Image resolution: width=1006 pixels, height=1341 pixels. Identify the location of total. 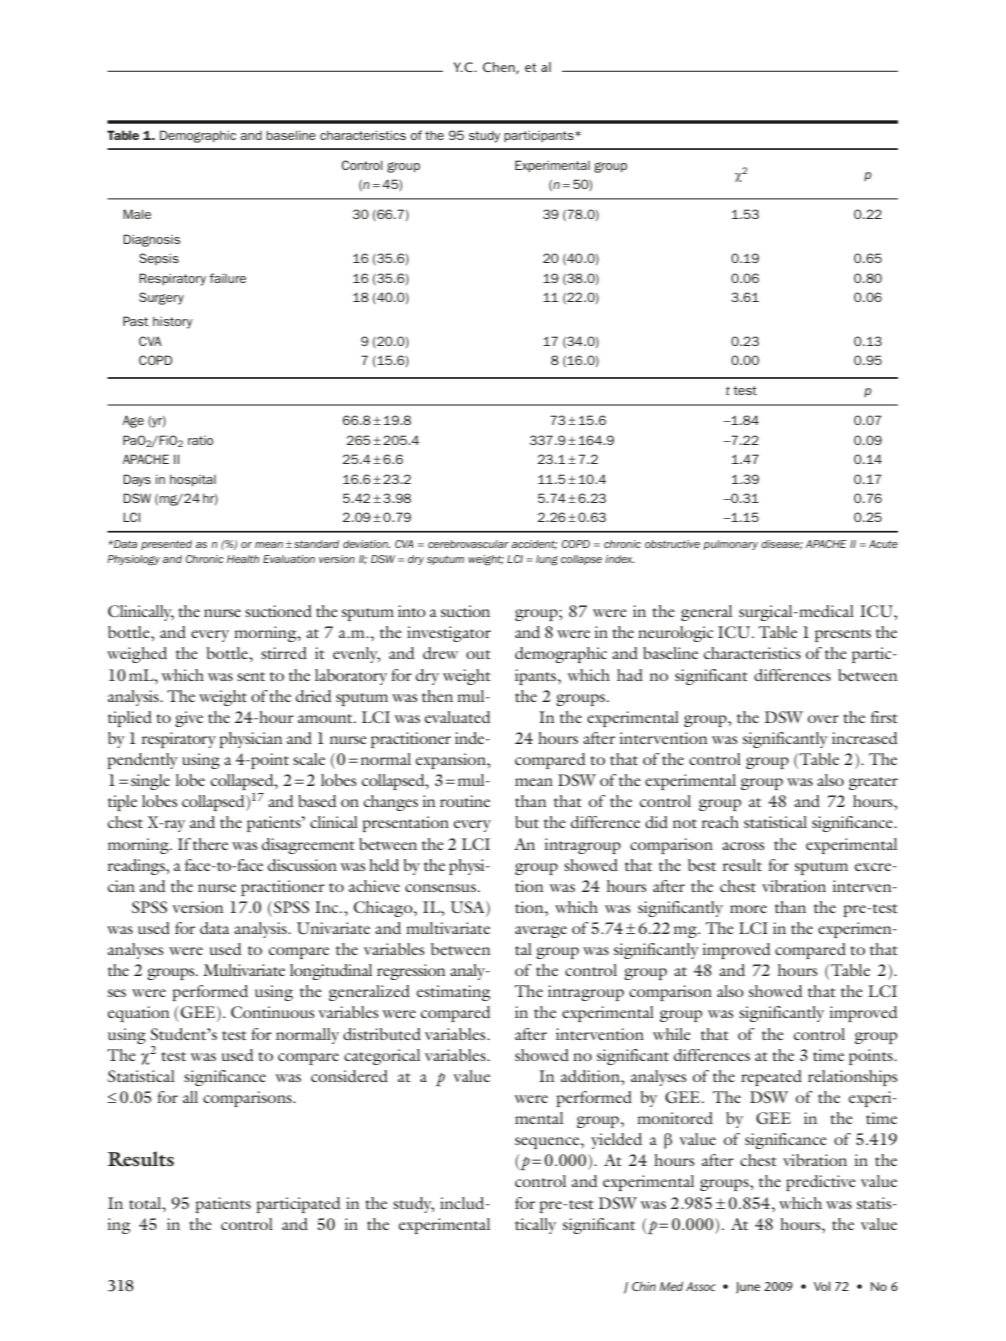
(146, 1203).
